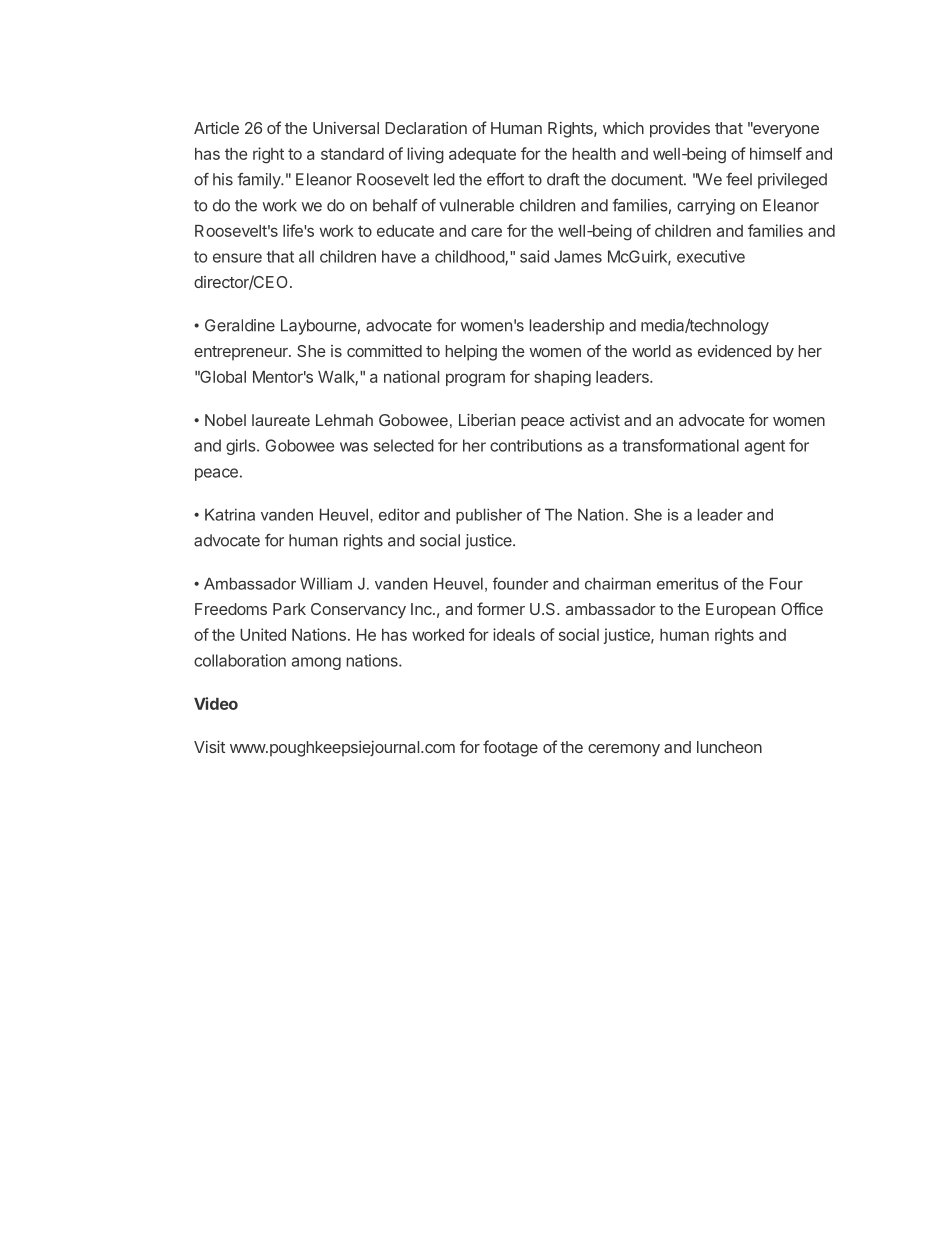 The height and width of the screenshot is (1233, 952). I want to click on publisher, so click(489, 516).
